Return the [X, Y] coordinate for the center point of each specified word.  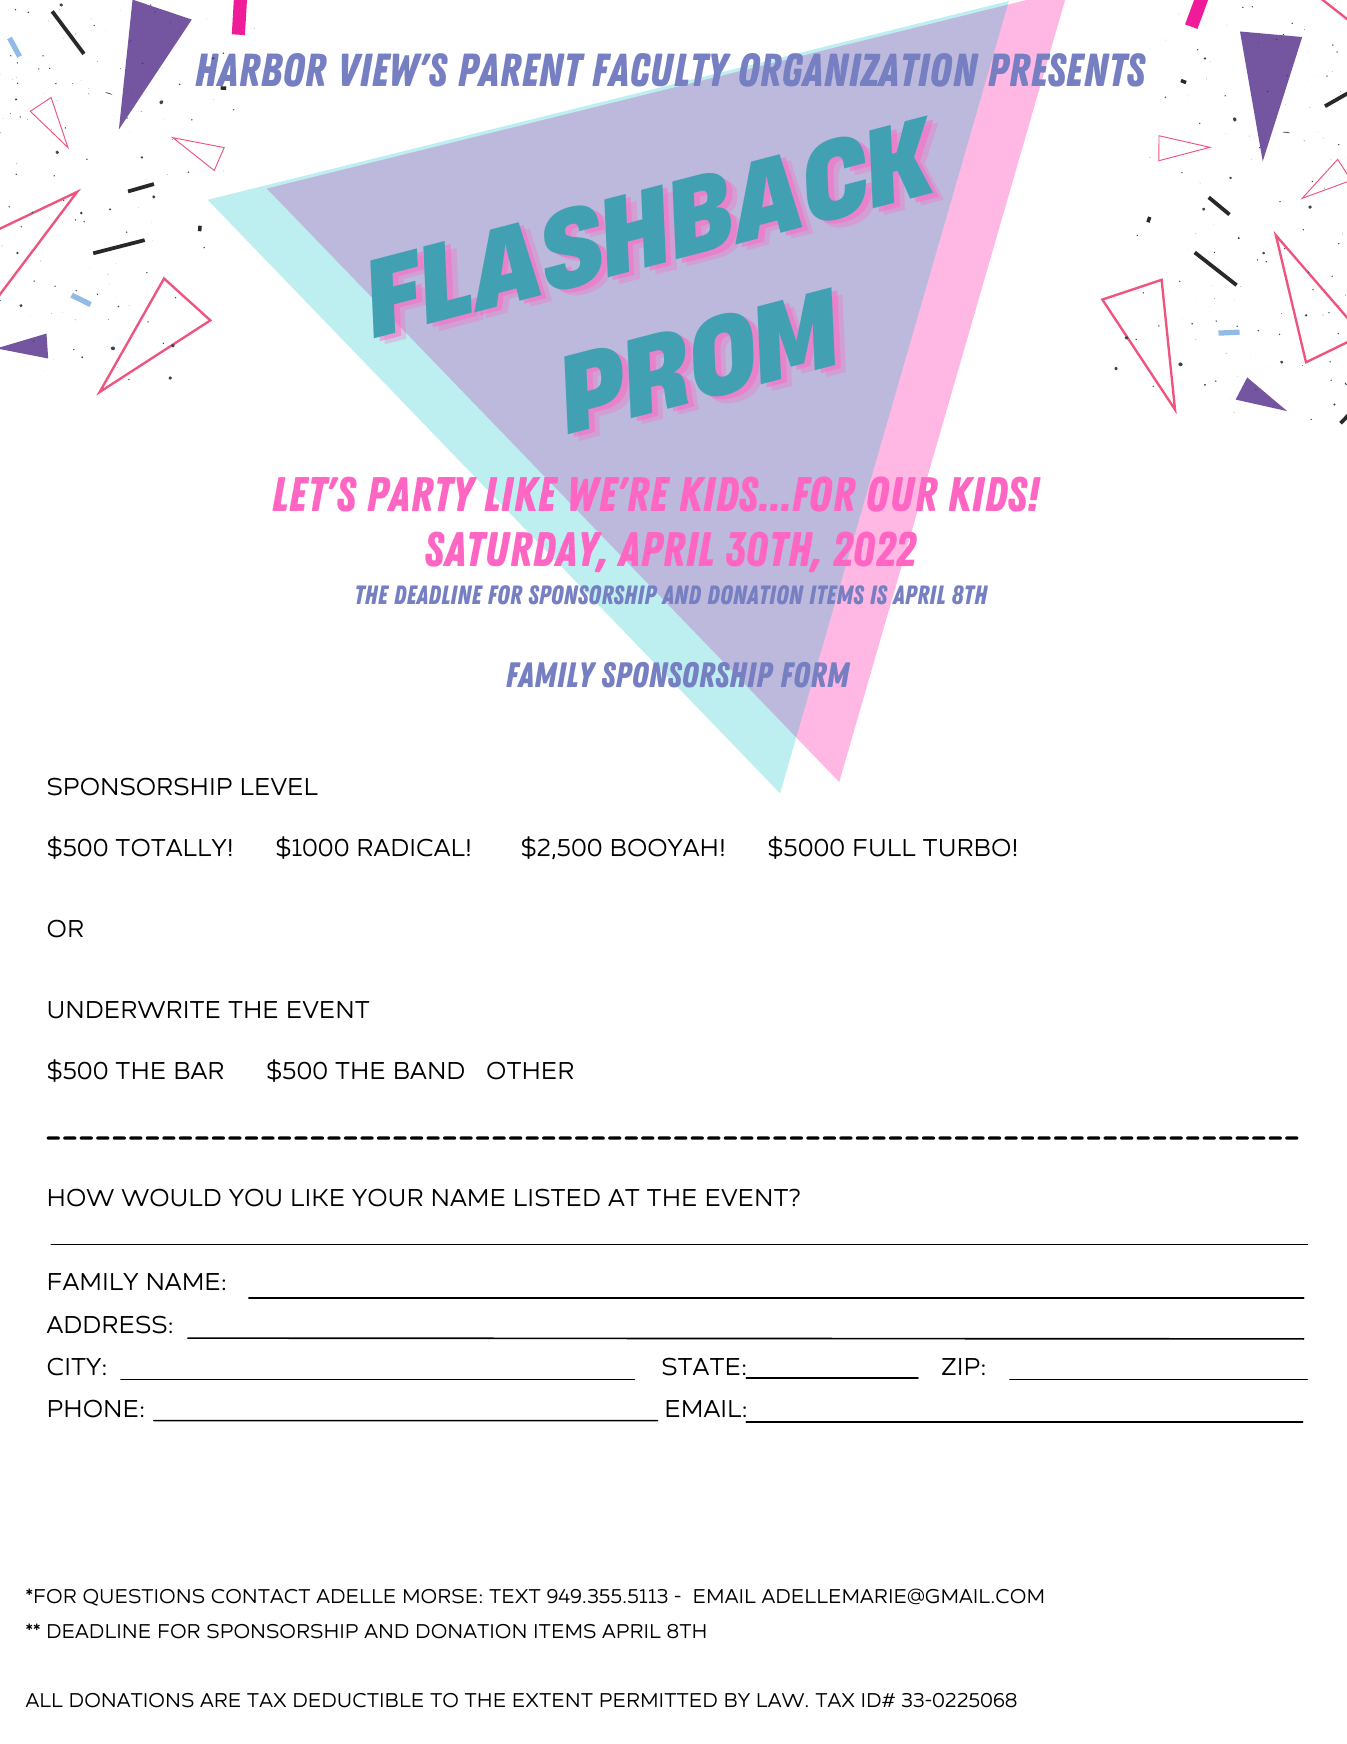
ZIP [961, 1366]
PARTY [422, 494]
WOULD [171, 1197]
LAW [782, 1700]
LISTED [557, 1197]
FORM [815, 675]
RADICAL [411, 847]
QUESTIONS [143, 1597]
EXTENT [553, 1700]
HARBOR [261, 70]
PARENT [521, 69]
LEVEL [280, 786]
